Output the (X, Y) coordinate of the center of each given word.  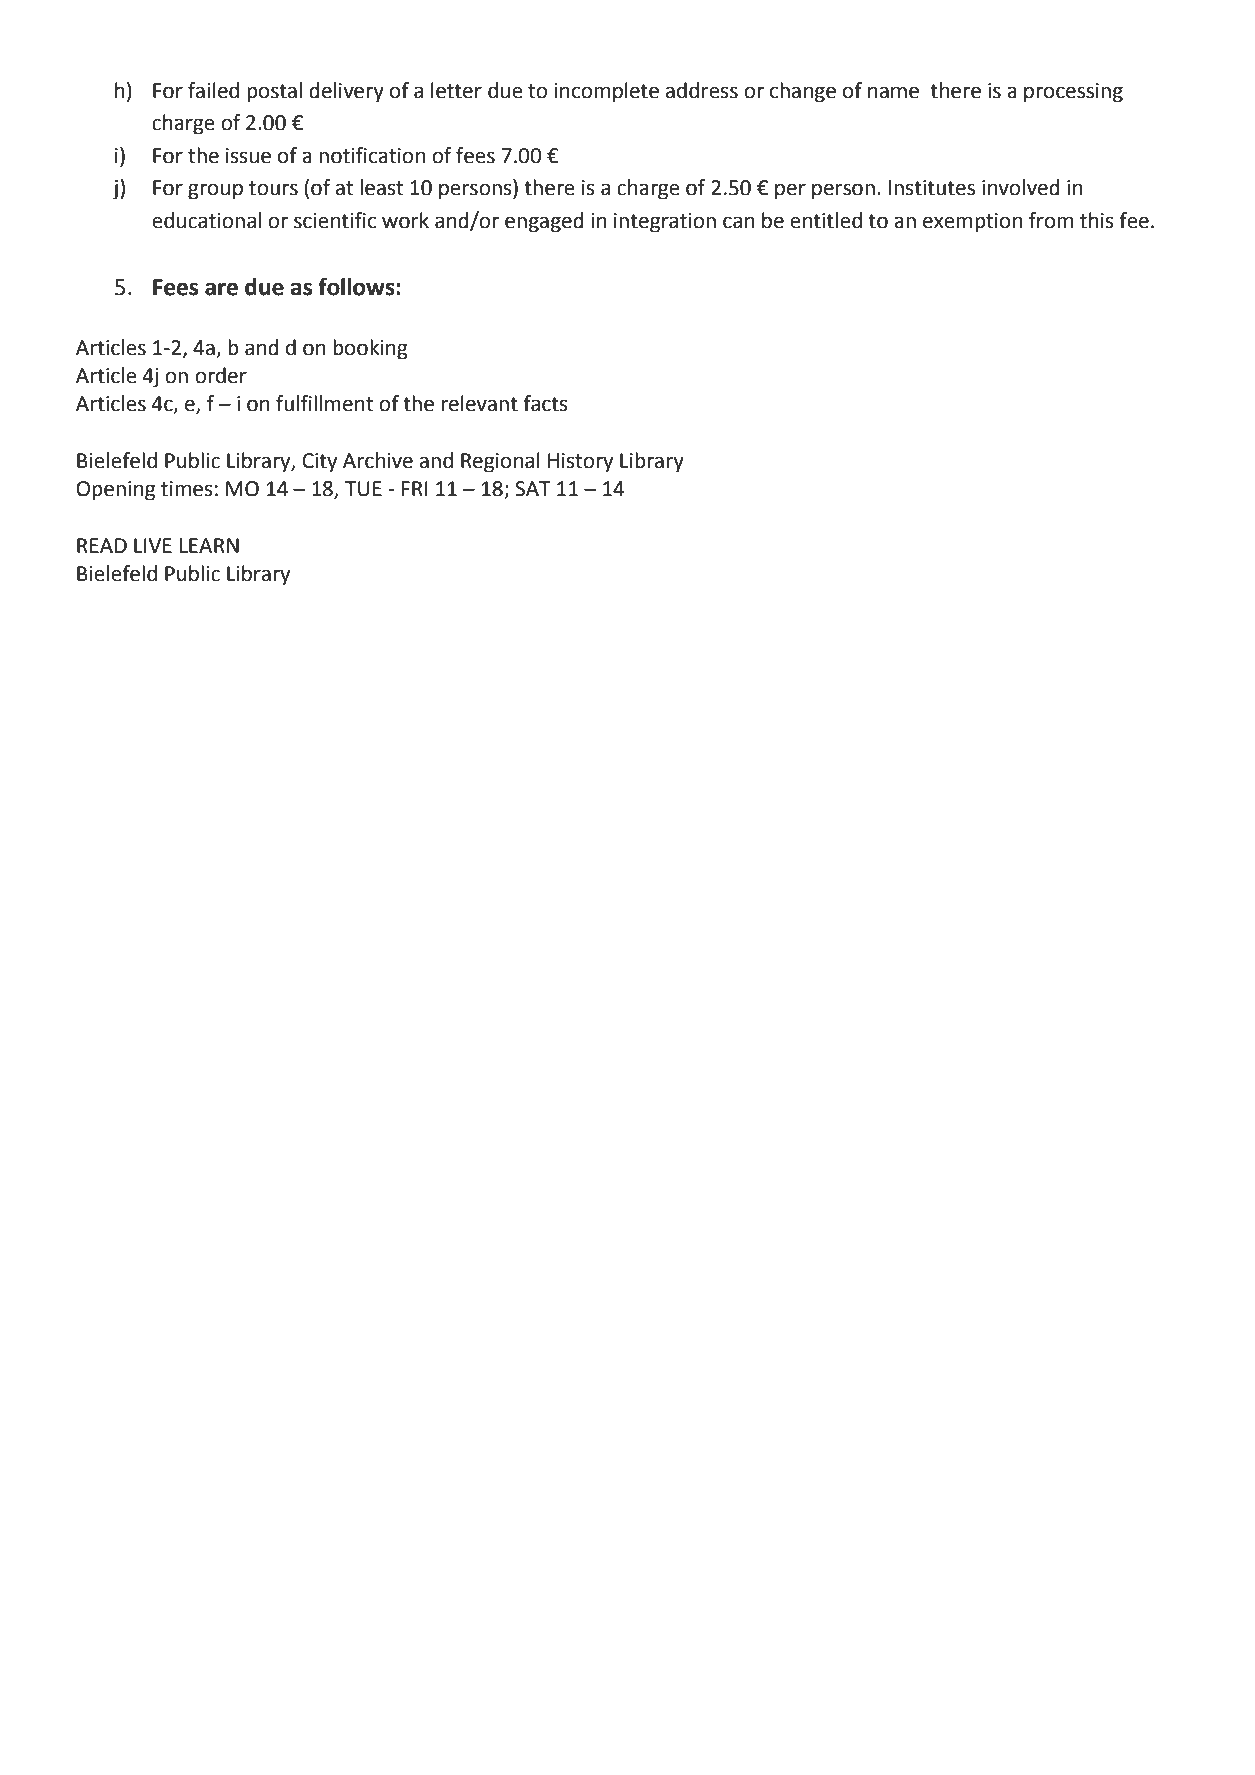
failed (213, 90)
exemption (972, 223)
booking (370, 349)
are (221, 289)
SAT (533, 489)
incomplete (606, 92)
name (893, 92)
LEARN (209, 545)
